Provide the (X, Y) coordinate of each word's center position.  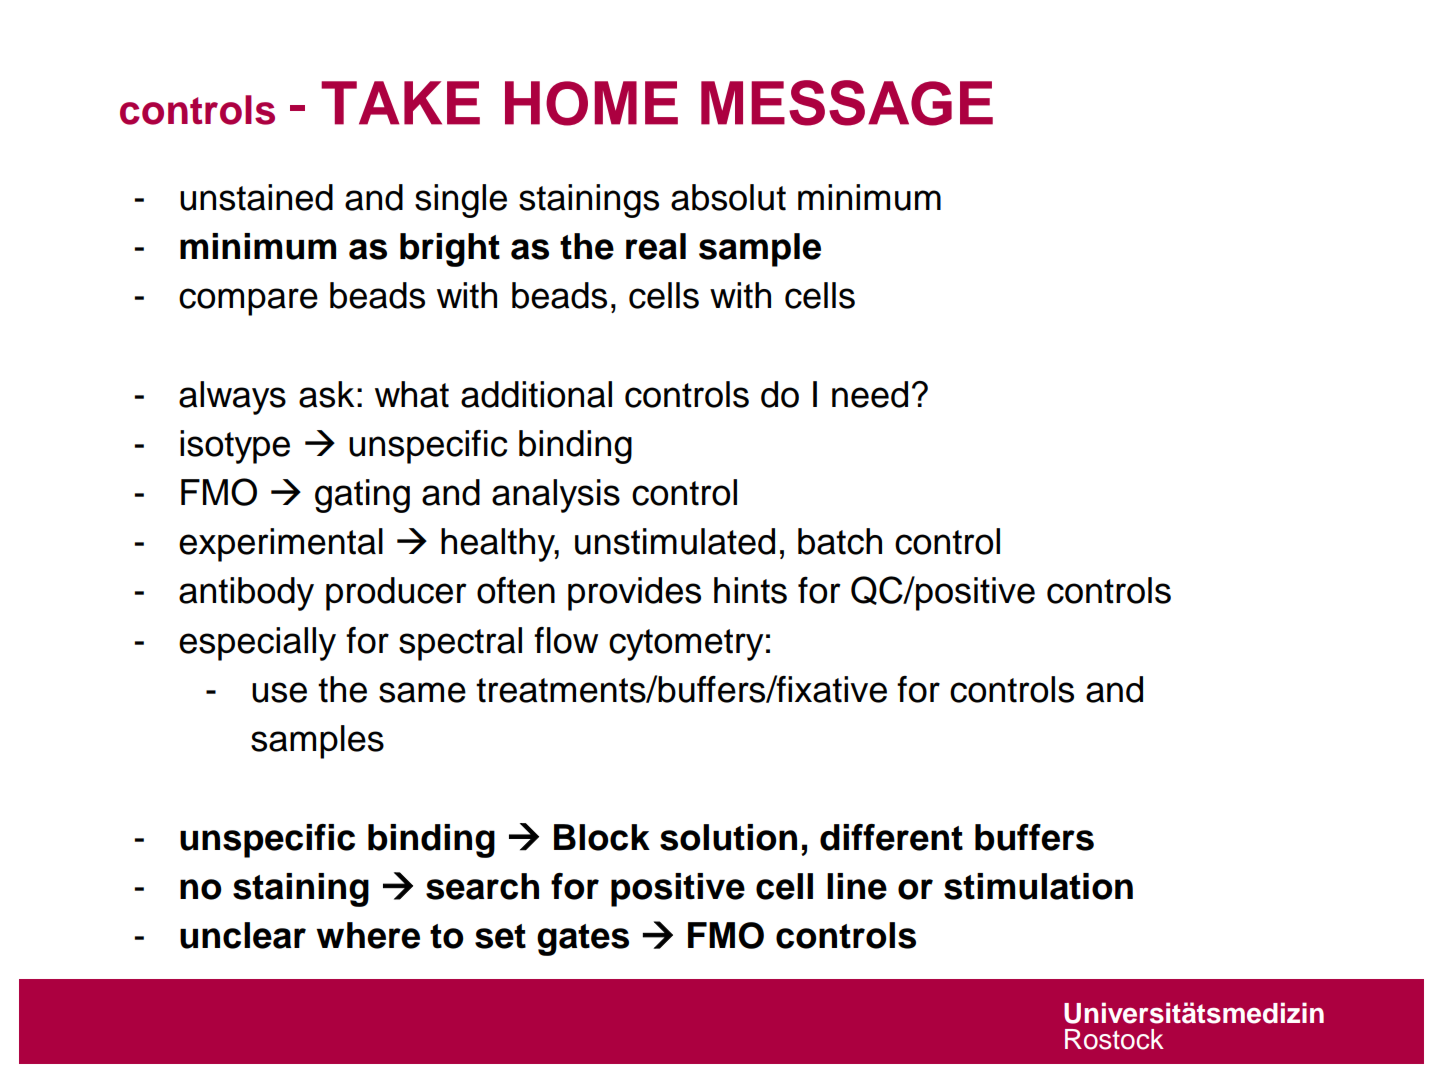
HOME (591, 103)
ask (326, 394)
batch (840, 541)
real (656, 246)
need (870, 394)
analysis (556, 496)
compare (248, 302)
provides (634, 594)
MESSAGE (847, 103)
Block (602, 837)
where (368, 935)
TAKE (400, 103)
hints (750, 590)
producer (396, 594)
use (279, 692)
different (891, 837)
